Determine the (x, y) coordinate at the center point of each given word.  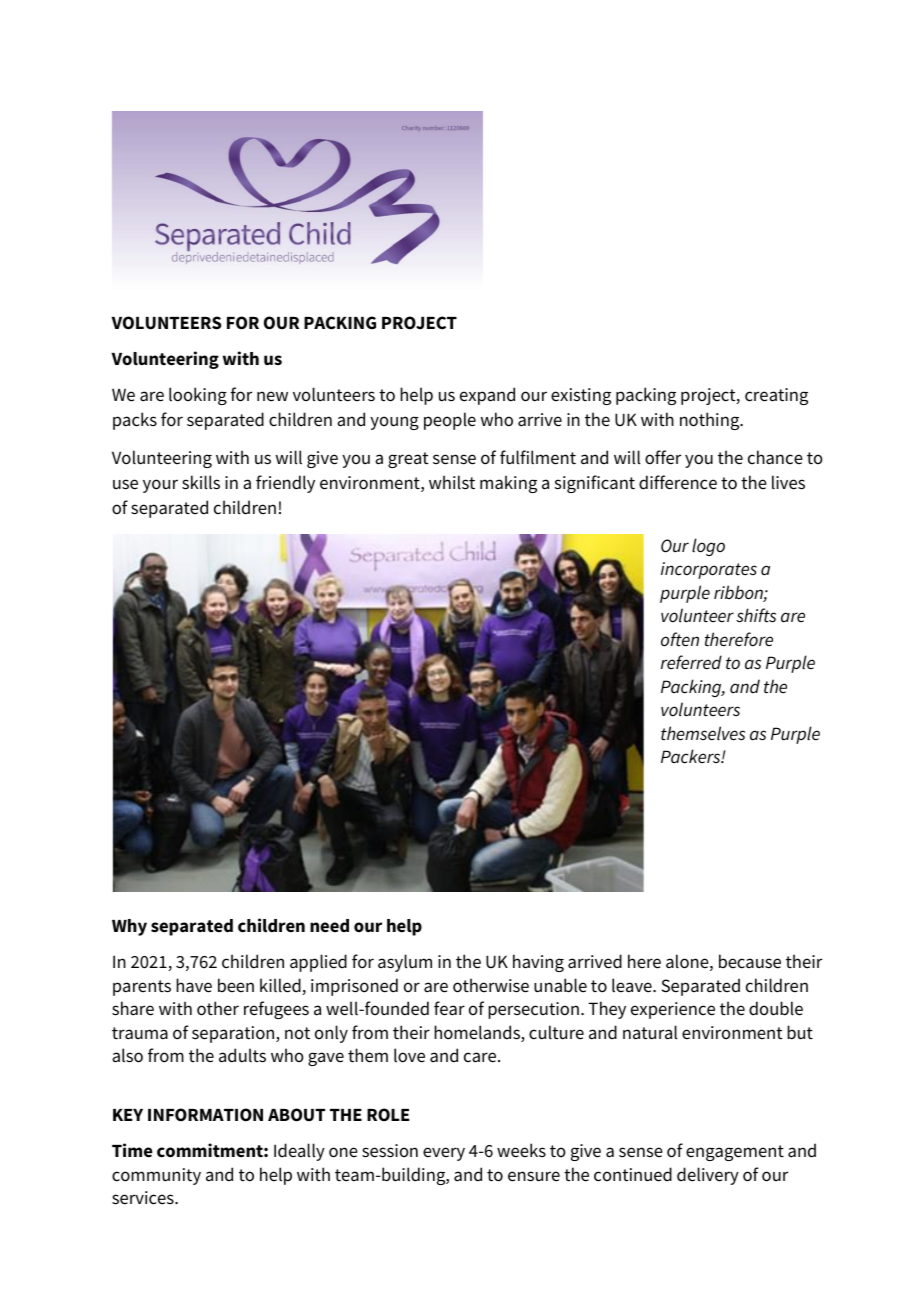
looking (198, 396)
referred (691, 662)
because (750, 961)
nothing (711, 421)
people (450, 421)
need (329, 926)
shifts (756, 615)
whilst (452, 482)
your (160, 486)
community (156, 1176)
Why (129, 927)
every (444, 1154)
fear (449, 1008)
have (194, 985)
